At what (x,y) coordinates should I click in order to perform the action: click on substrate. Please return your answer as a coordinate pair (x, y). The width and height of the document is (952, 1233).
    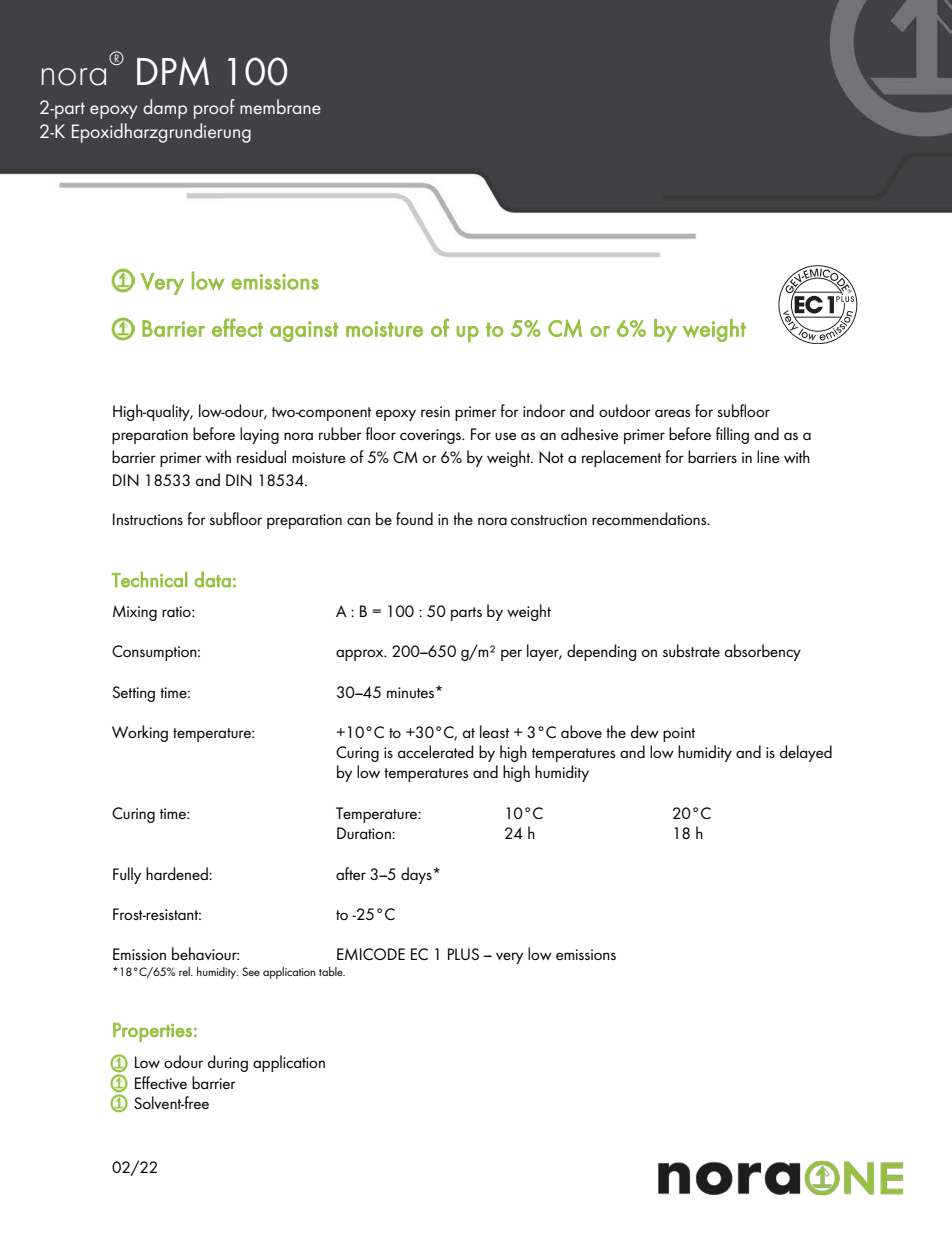
    Looking at the image, I should click on (691, 650).
